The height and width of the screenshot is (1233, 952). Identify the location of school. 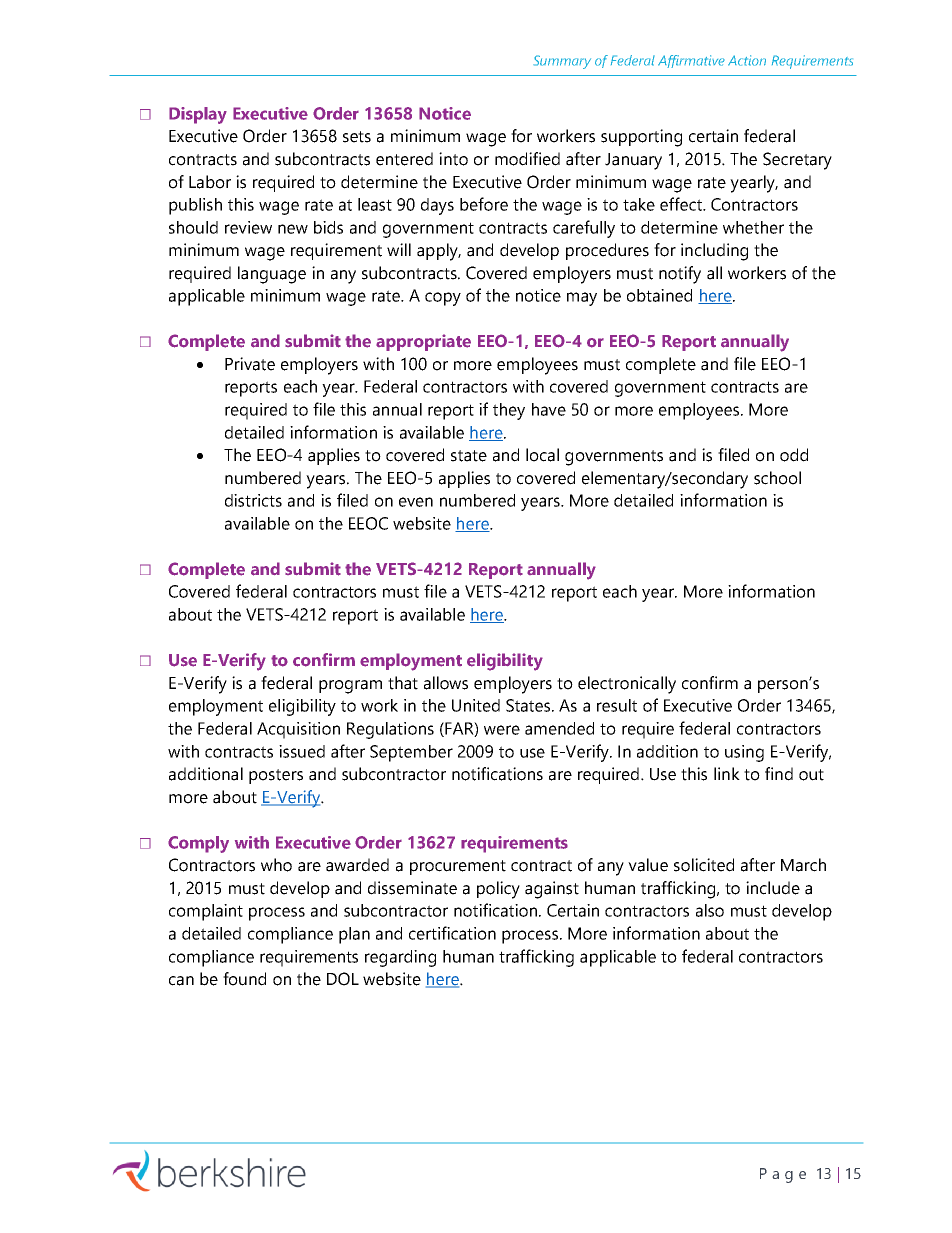
(777, 478).
